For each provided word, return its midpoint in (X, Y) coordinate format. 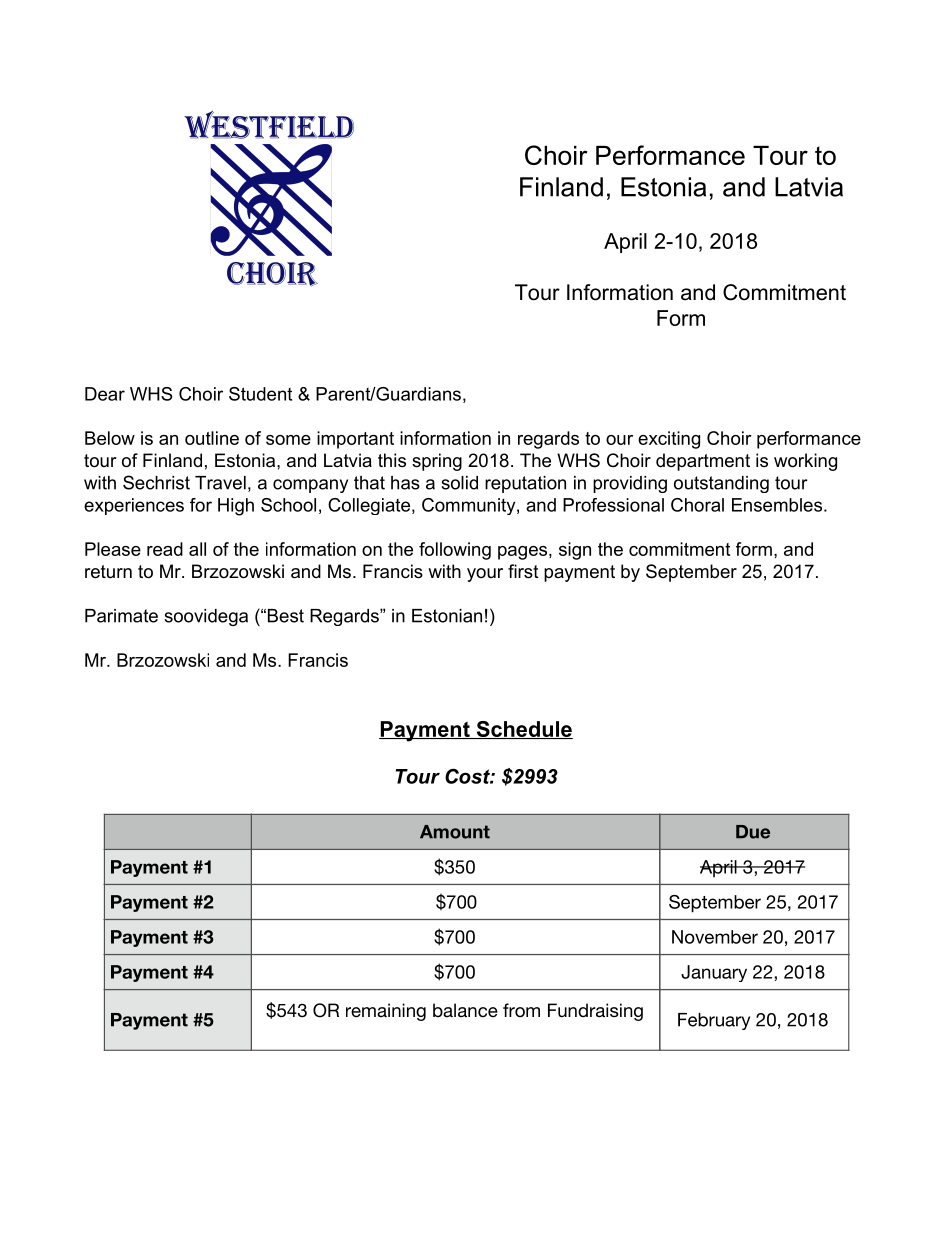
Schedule (523, 730)
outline (212, 438)
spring (437, 462)
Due (753, 832)
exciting (669, 440)
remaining (386, 1012)
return (108, 572)
